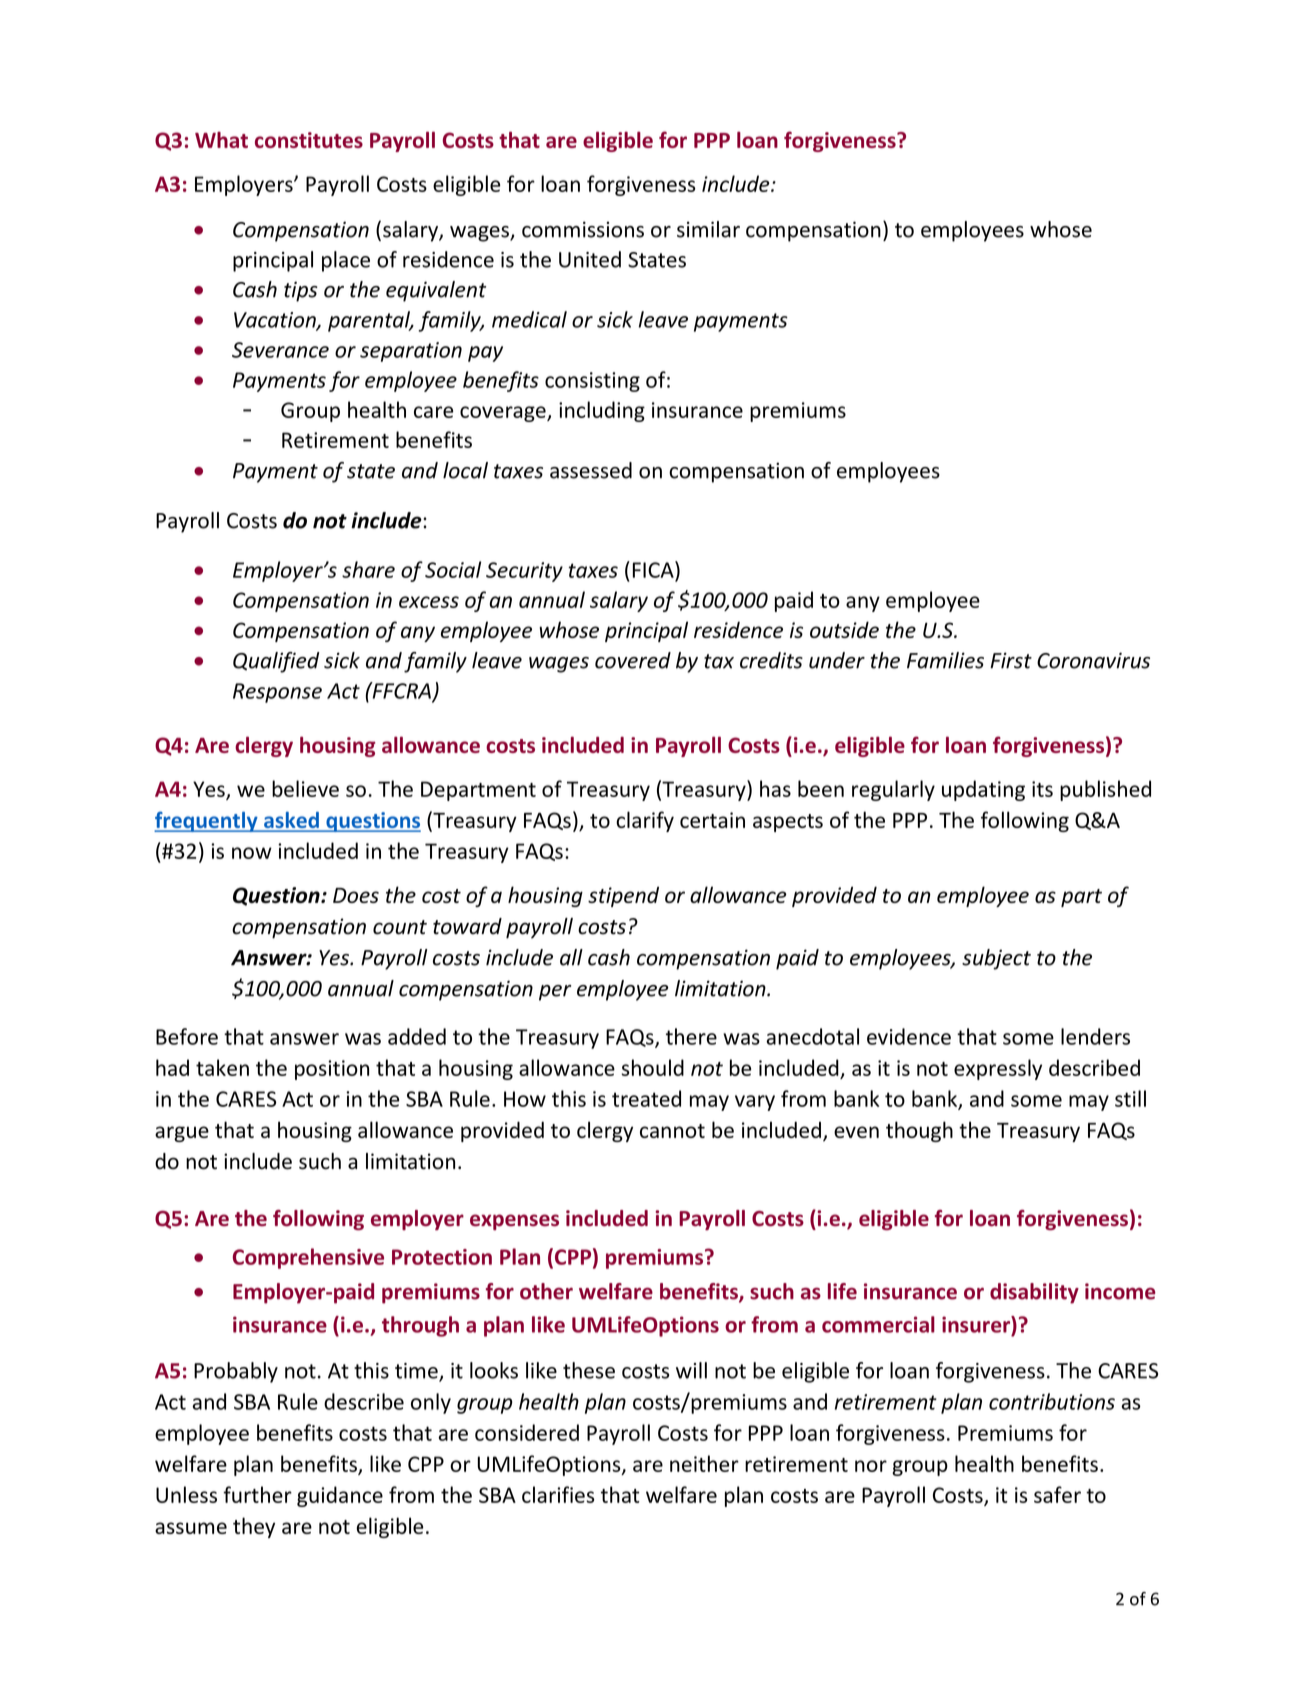 The width and height of the screenshot is (1314, 1701). I want to click on asked, so click(291, 821).
